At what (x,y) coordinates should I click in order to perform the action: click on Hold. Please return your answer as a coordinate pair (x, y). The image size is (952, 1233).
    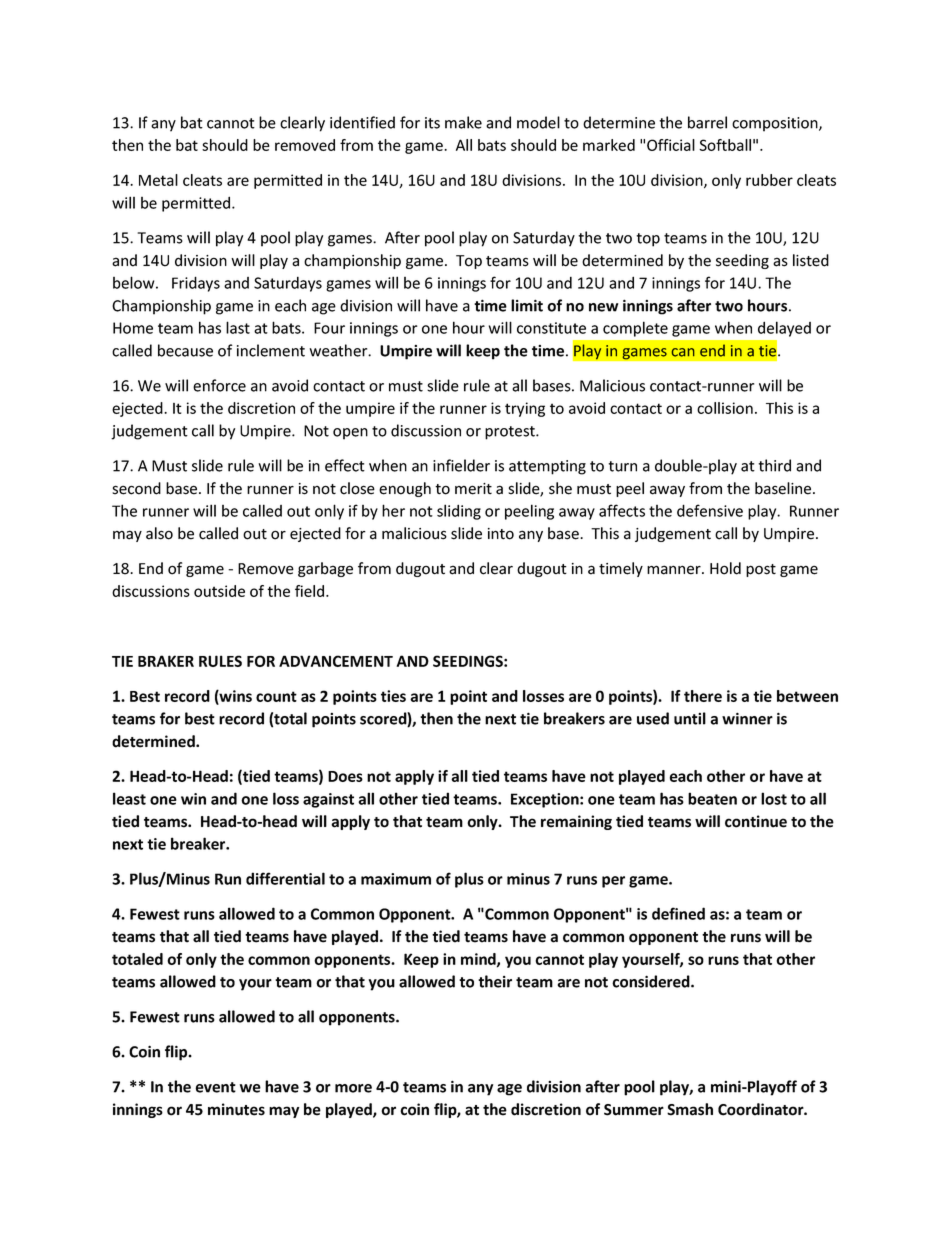
    Looking at the image, I should click on (725, 568).
